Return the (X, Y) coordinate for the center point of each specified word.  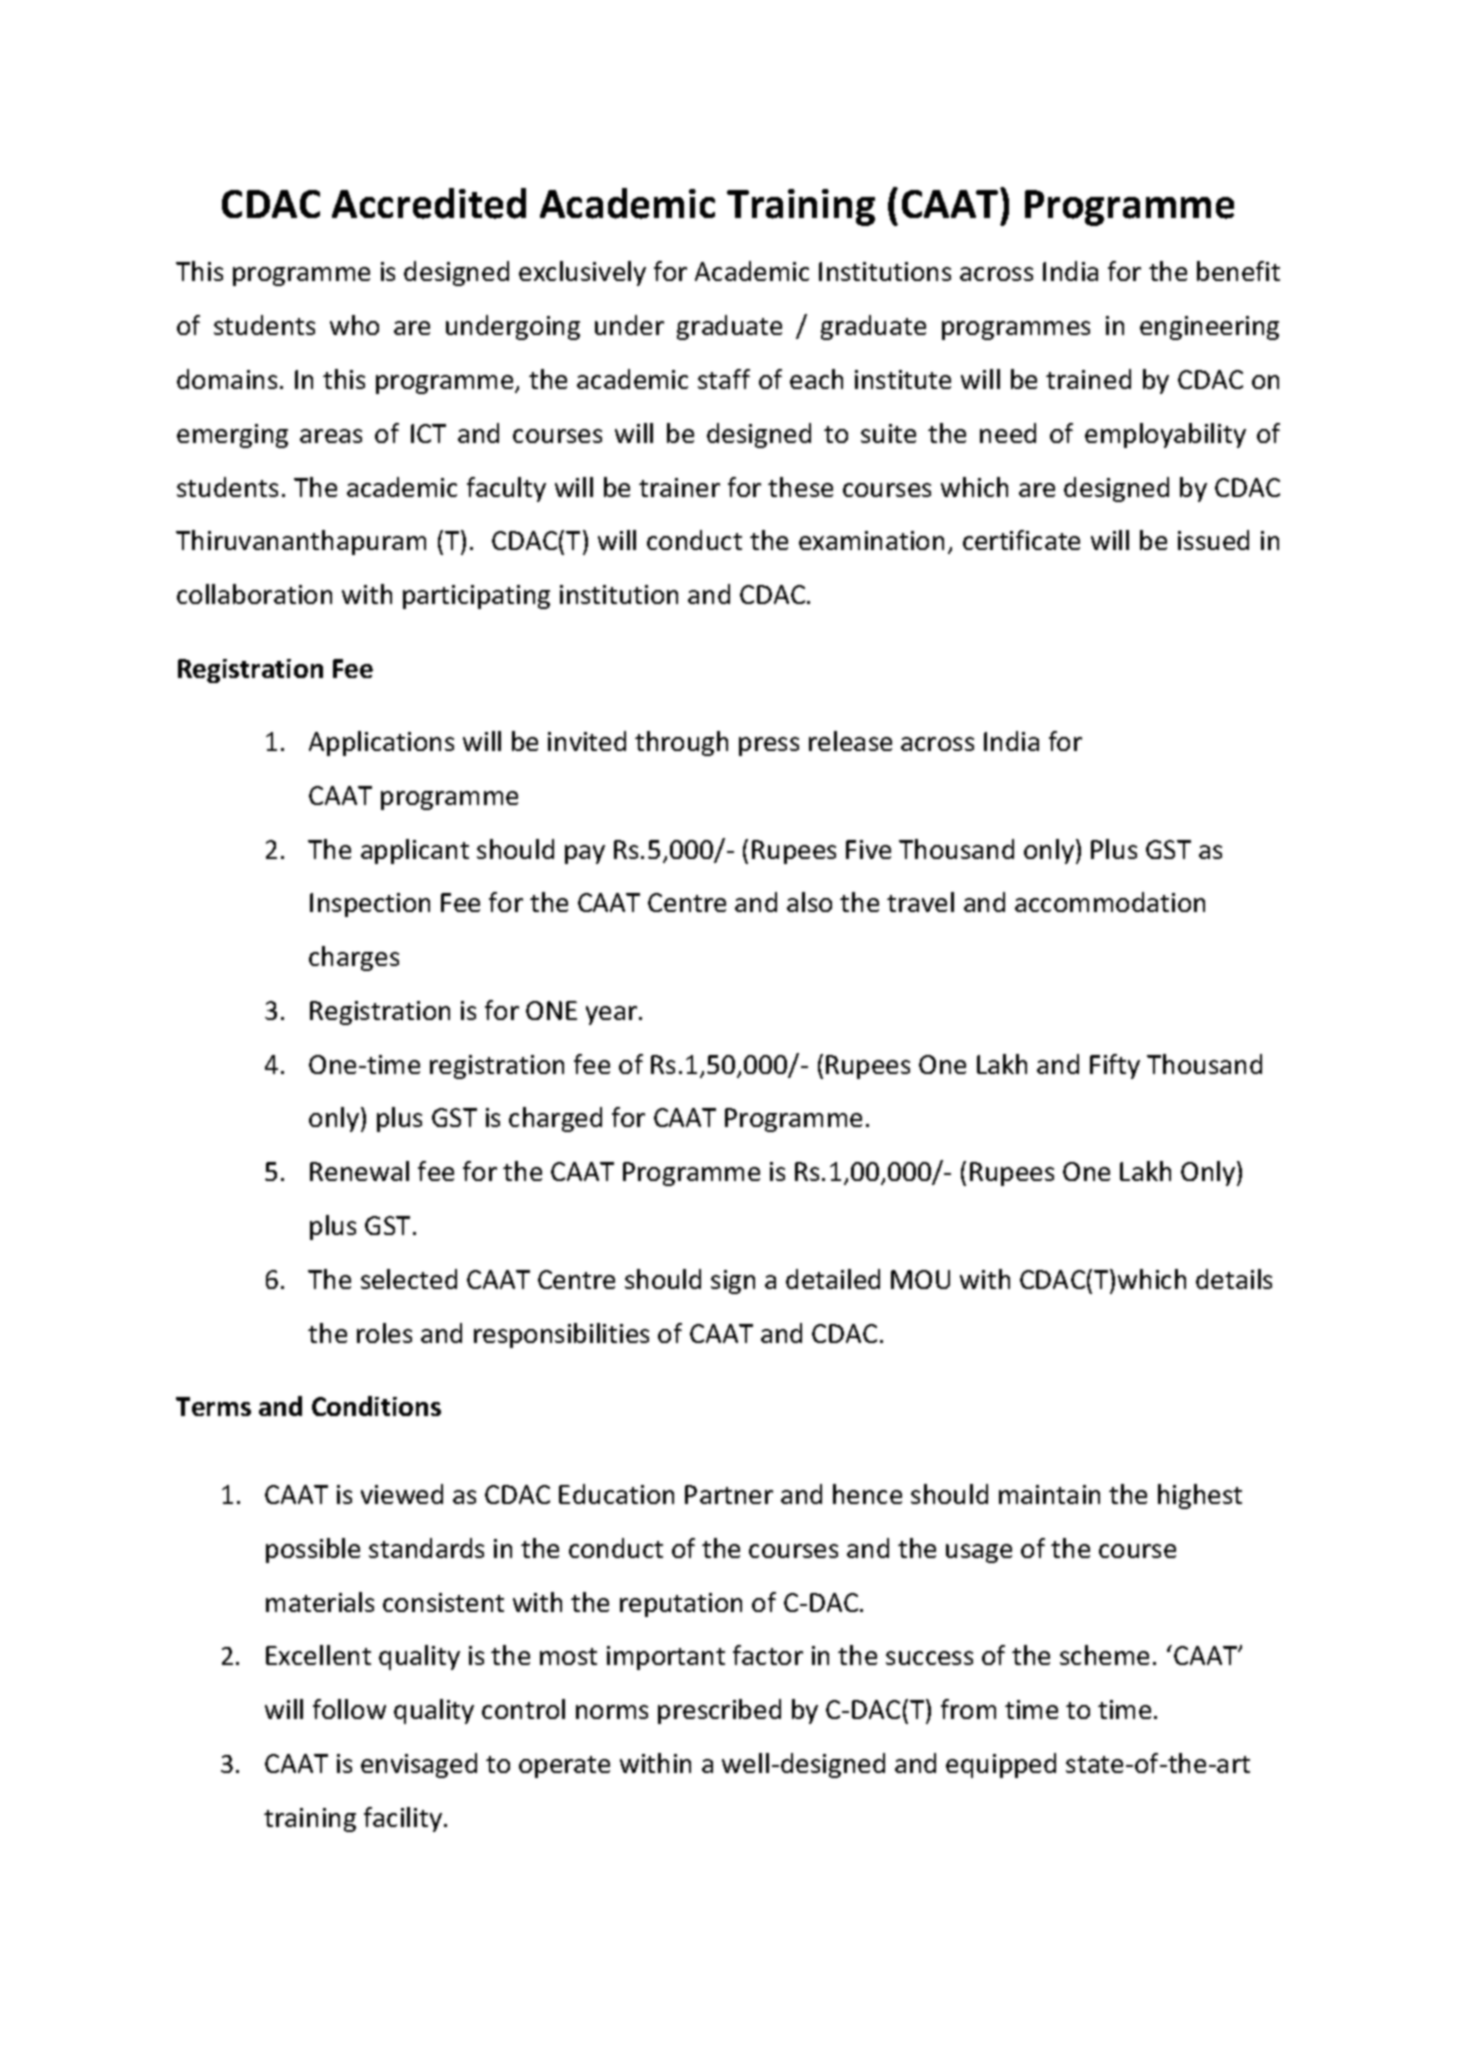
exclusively (582, 273)
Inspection (370, 905)
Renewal (359, 1171)
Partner (729, 1494)
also (809, 902)
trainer (679, 487)
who (354, 325)
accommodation (1110, 902)
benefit (1238, 271)
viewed (402, 1494)
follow (349, 1709)
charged (555, 1119)
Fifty (1115, 1066)
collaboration (254, 594)
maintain (1049, 1494)
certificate (1021, 540)
